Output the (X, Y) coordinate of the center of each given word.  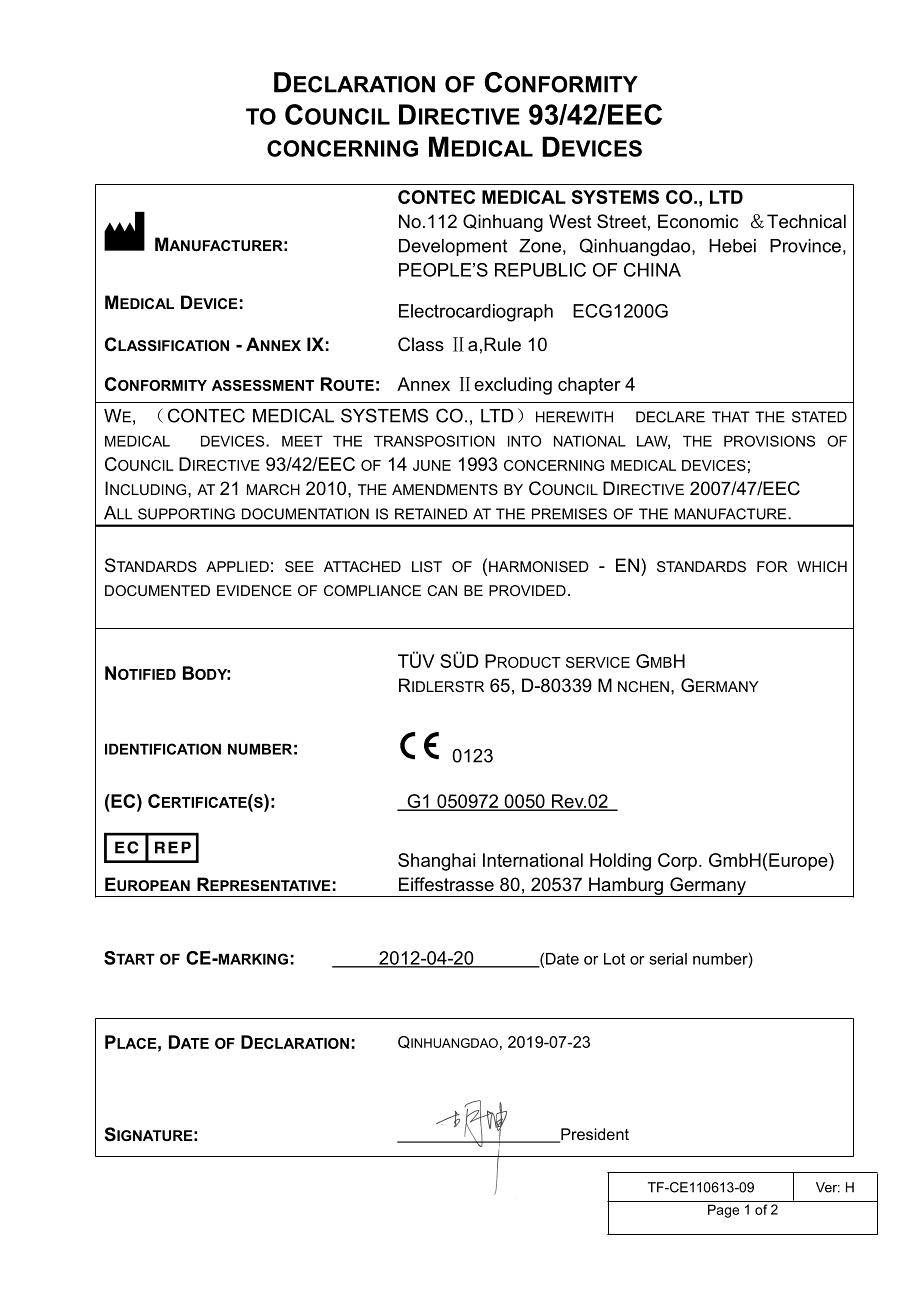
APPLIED (237, 566)
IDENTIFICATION (163, 749)
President (594, 1135)
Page (723, 1211)
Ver (828, 1187)
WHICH (822, 566)
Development (453, 247)
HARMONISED (539, 566)
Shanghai (436, 862)
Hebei (732, 246)
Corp (677, 862)
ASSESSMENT (263, 385)
